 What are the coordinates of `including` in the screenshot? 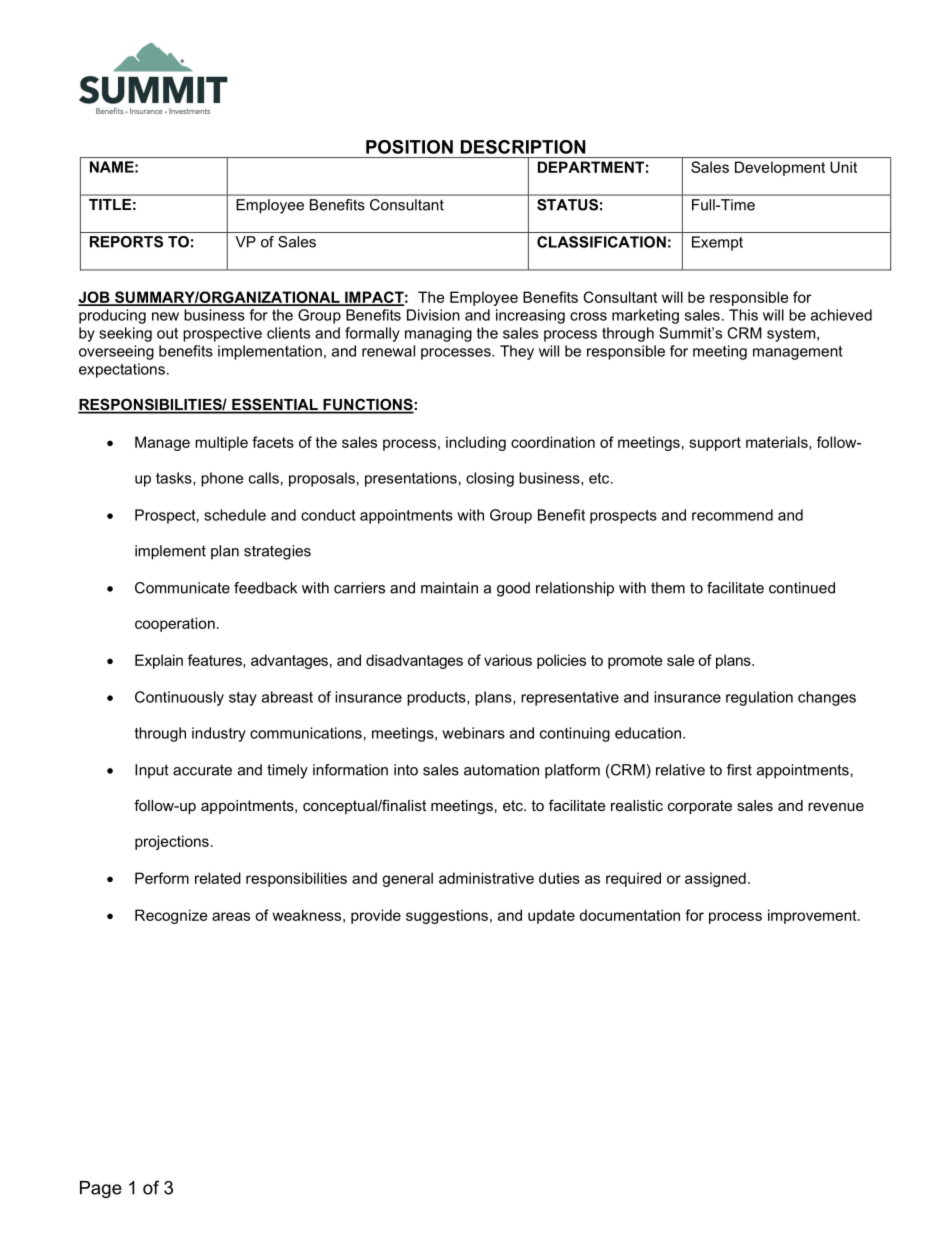 It's located at (476, 443).
